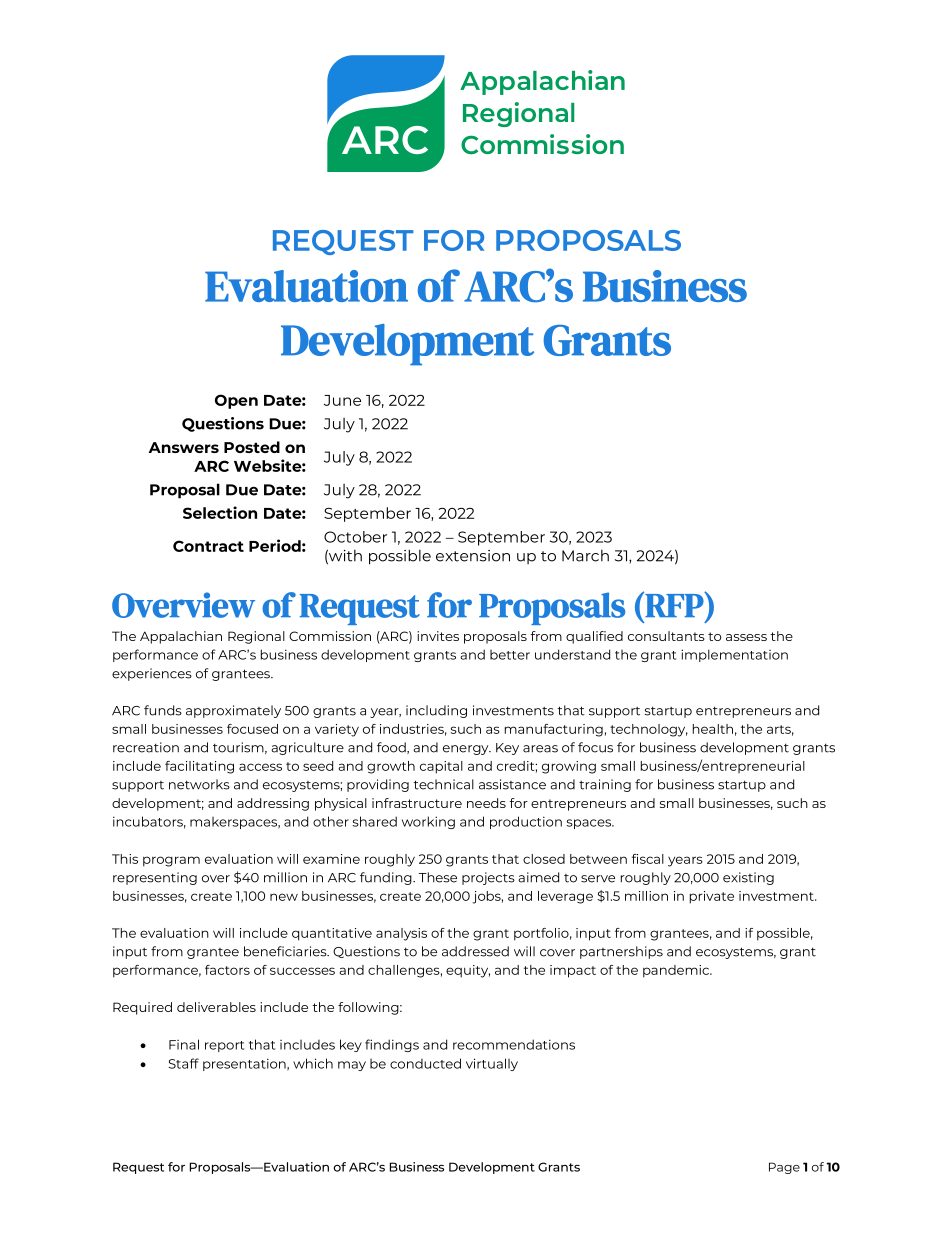 Image resolution: width=952 pixels, height=1233 pixels. Describe the element at coordinates (438, 636) in the screenshot. I see `invites` at that location.
